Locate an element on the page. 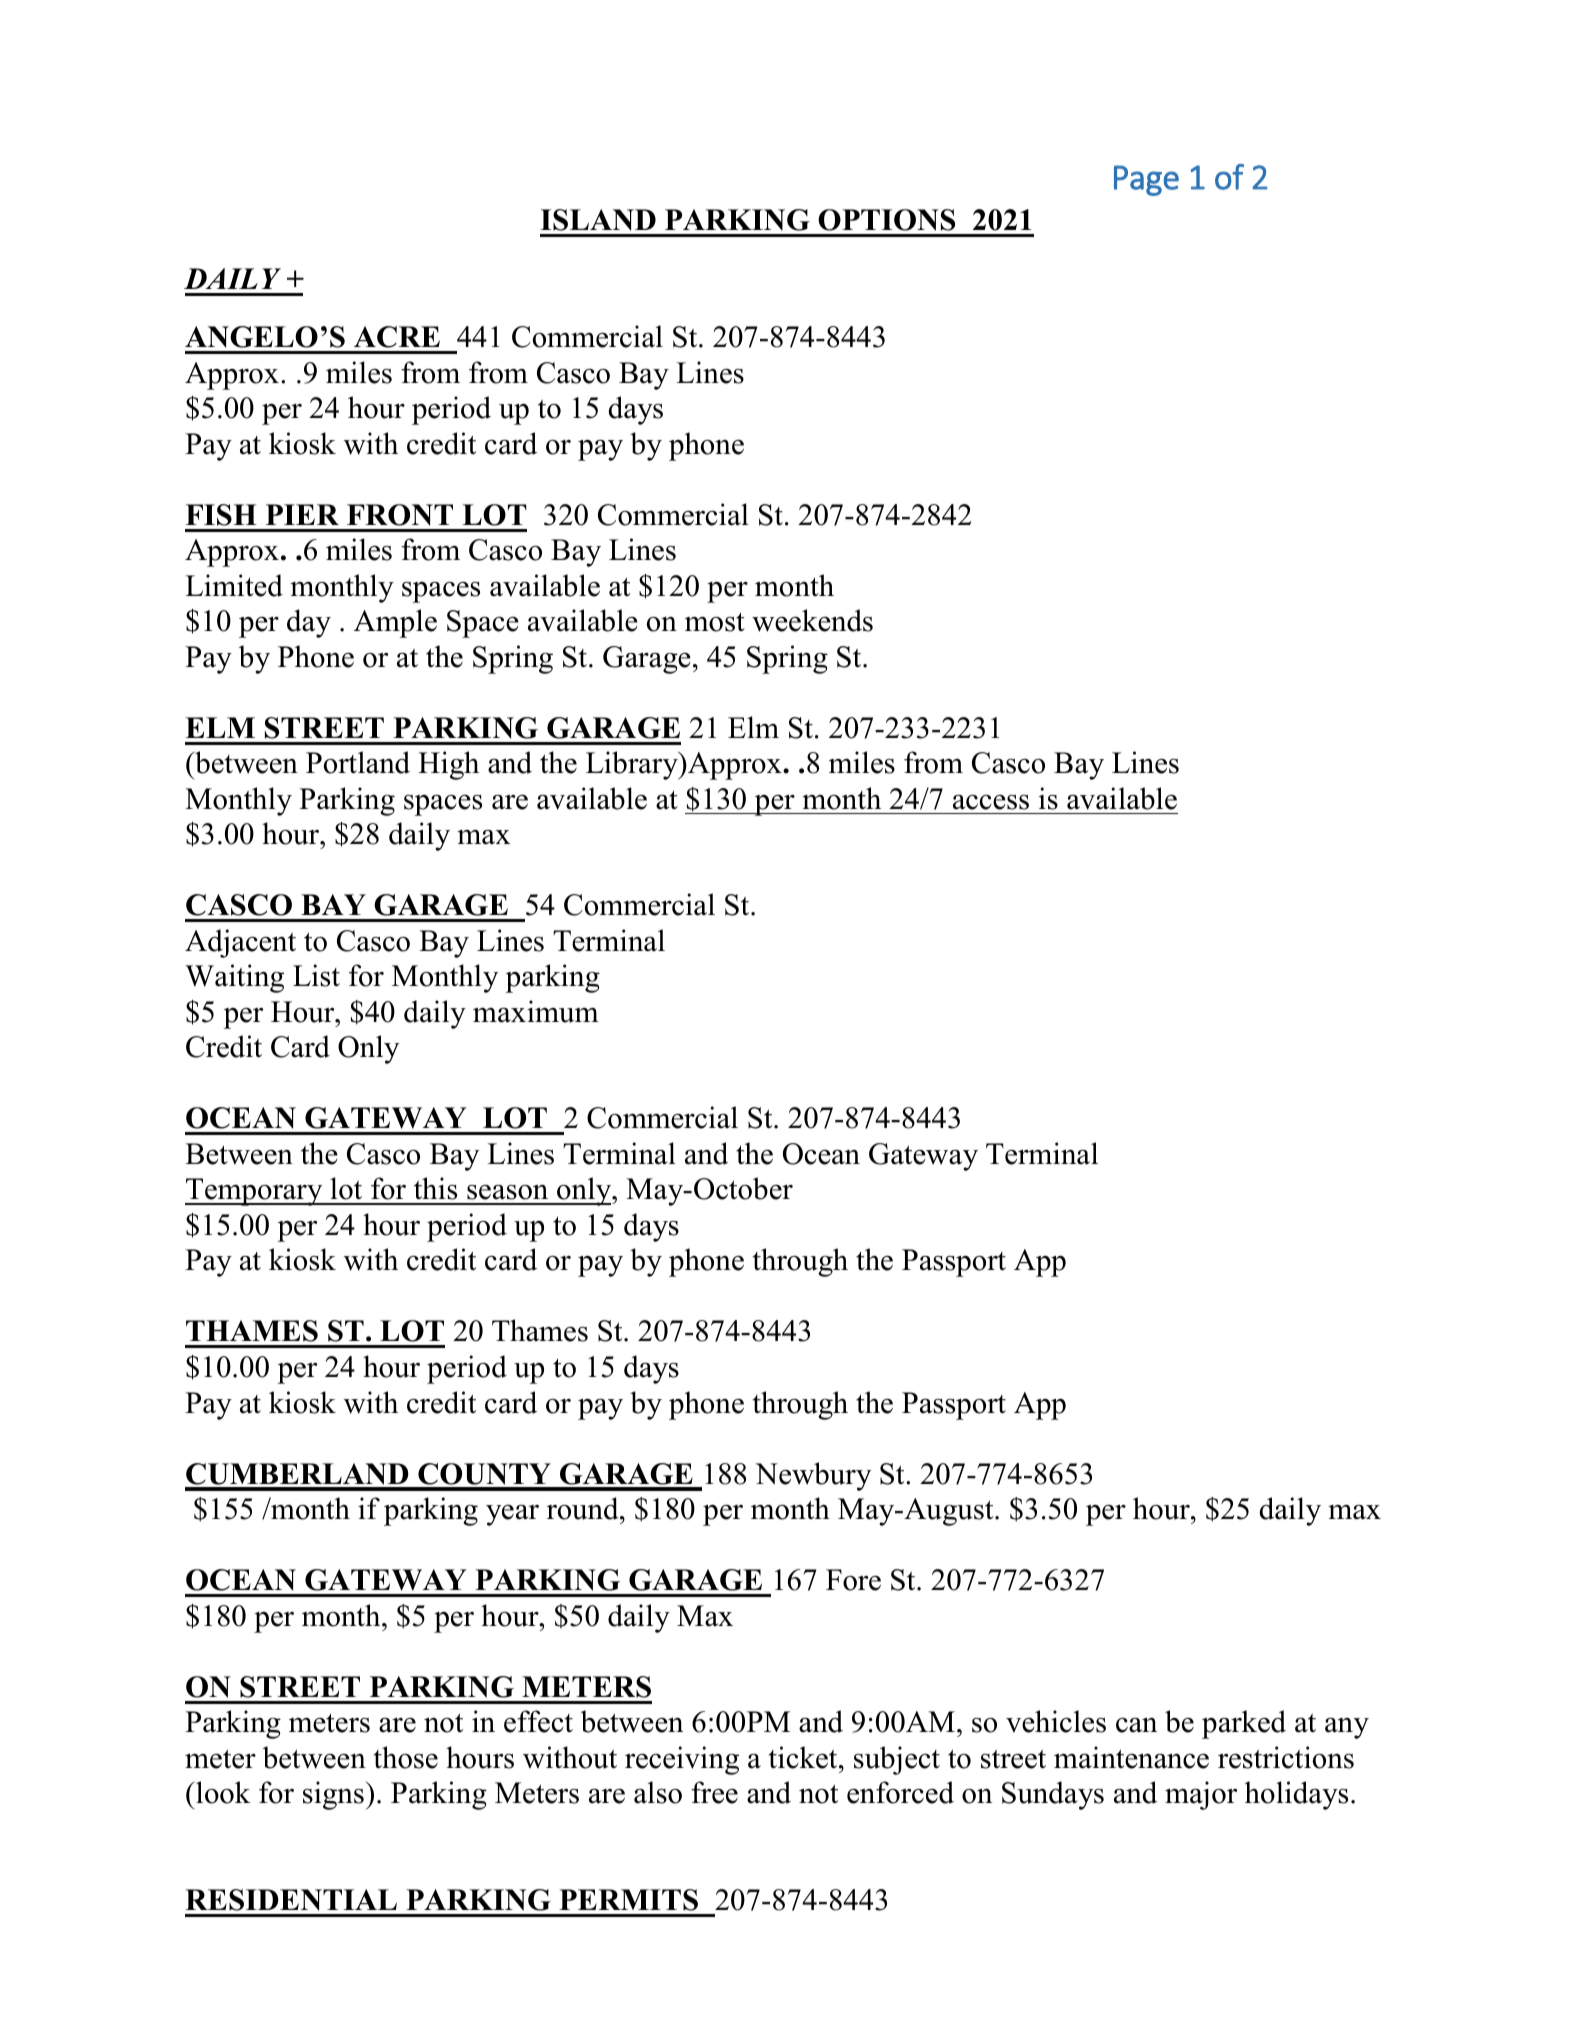 This page has height=2038, width=1574. access is located at coordinates (991, 802).
